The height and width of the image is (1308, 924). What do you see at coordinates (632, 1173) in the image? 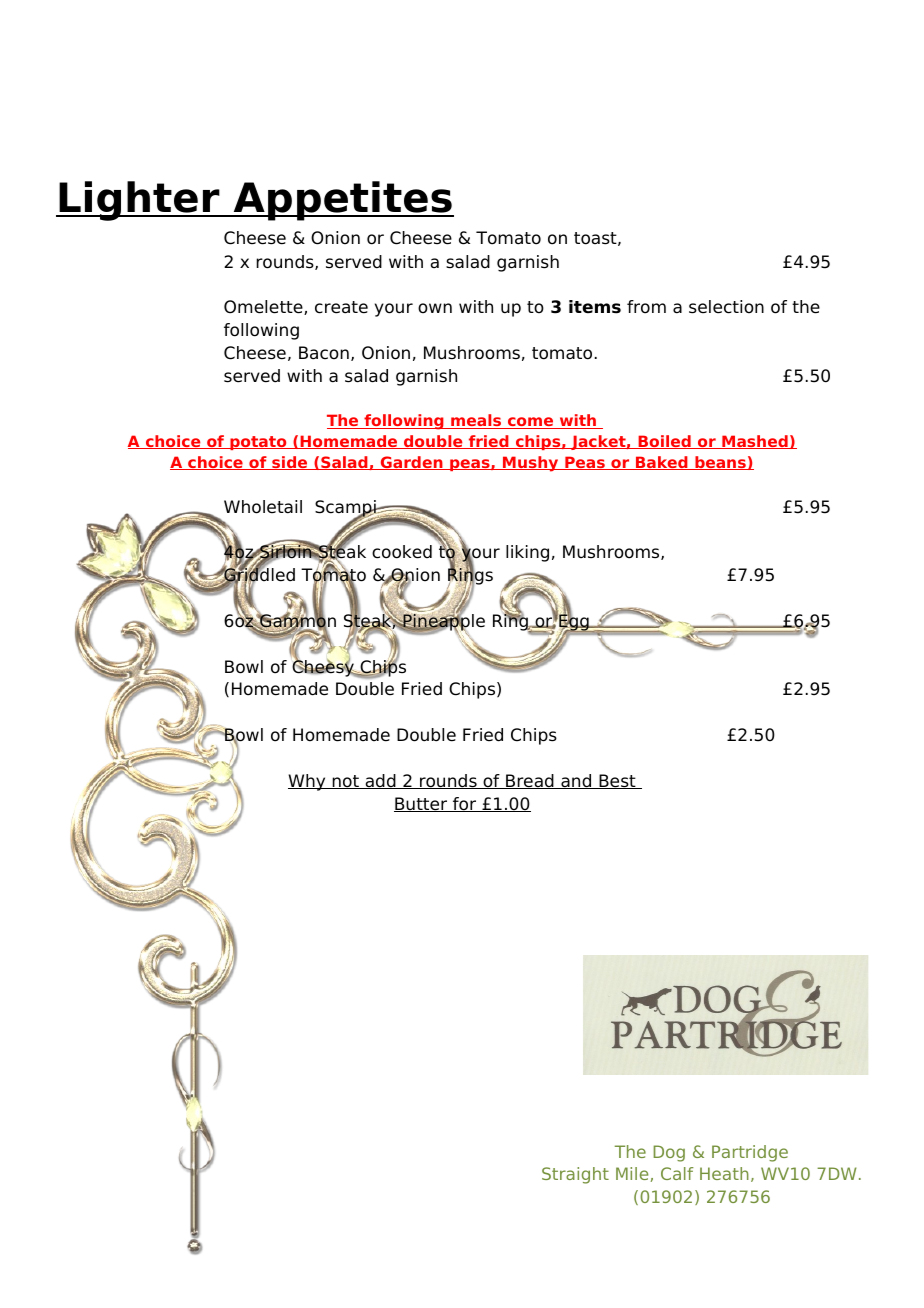
I see `Mile` at bounding box center [632, 1173].
